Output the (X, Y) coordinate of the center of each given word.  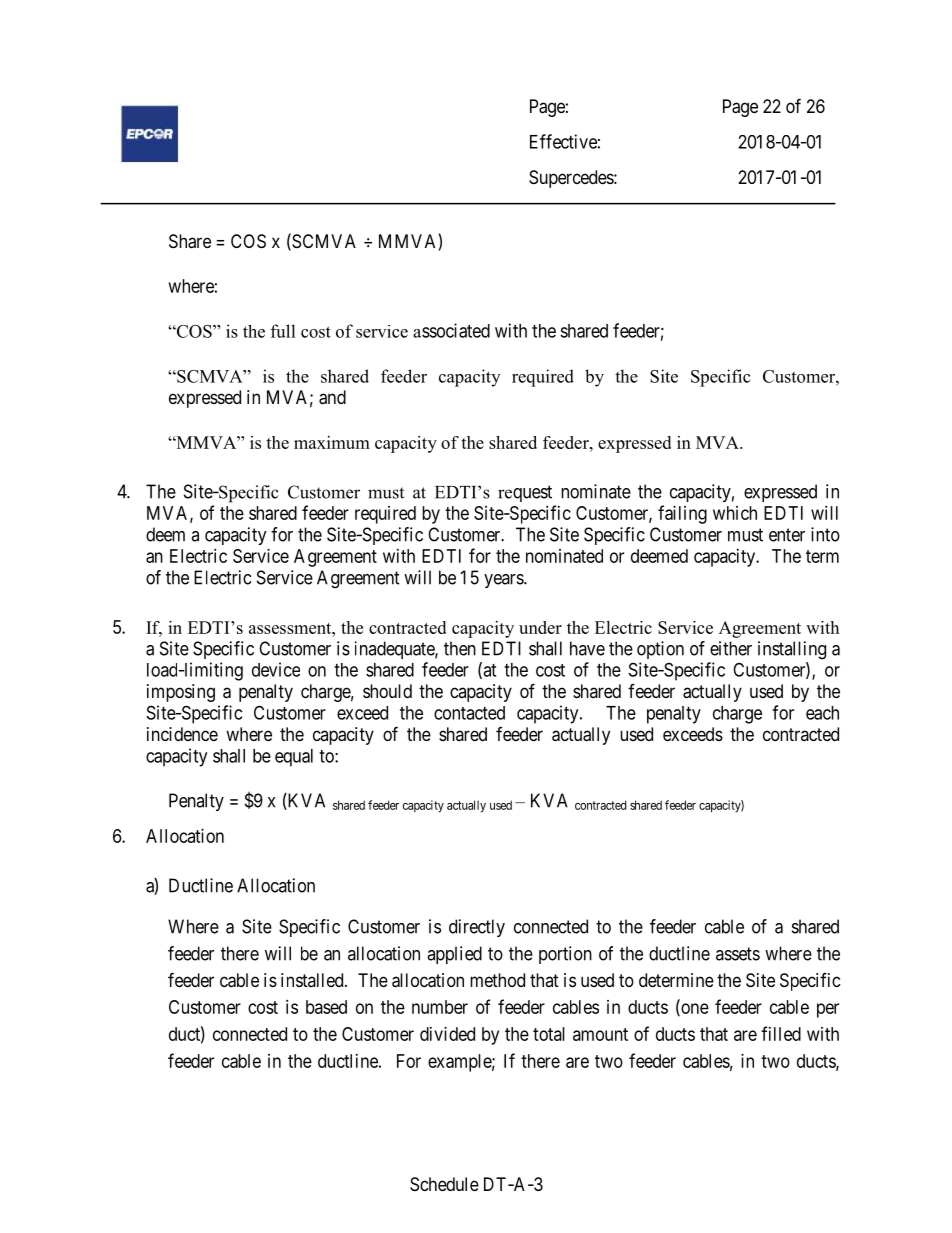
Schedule (444, 1184)
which (735, 513)
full (283, 331)
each (822, 713)
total (549, 1034)
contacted (469, 713)
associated (451, 330)
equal (294, 758)
